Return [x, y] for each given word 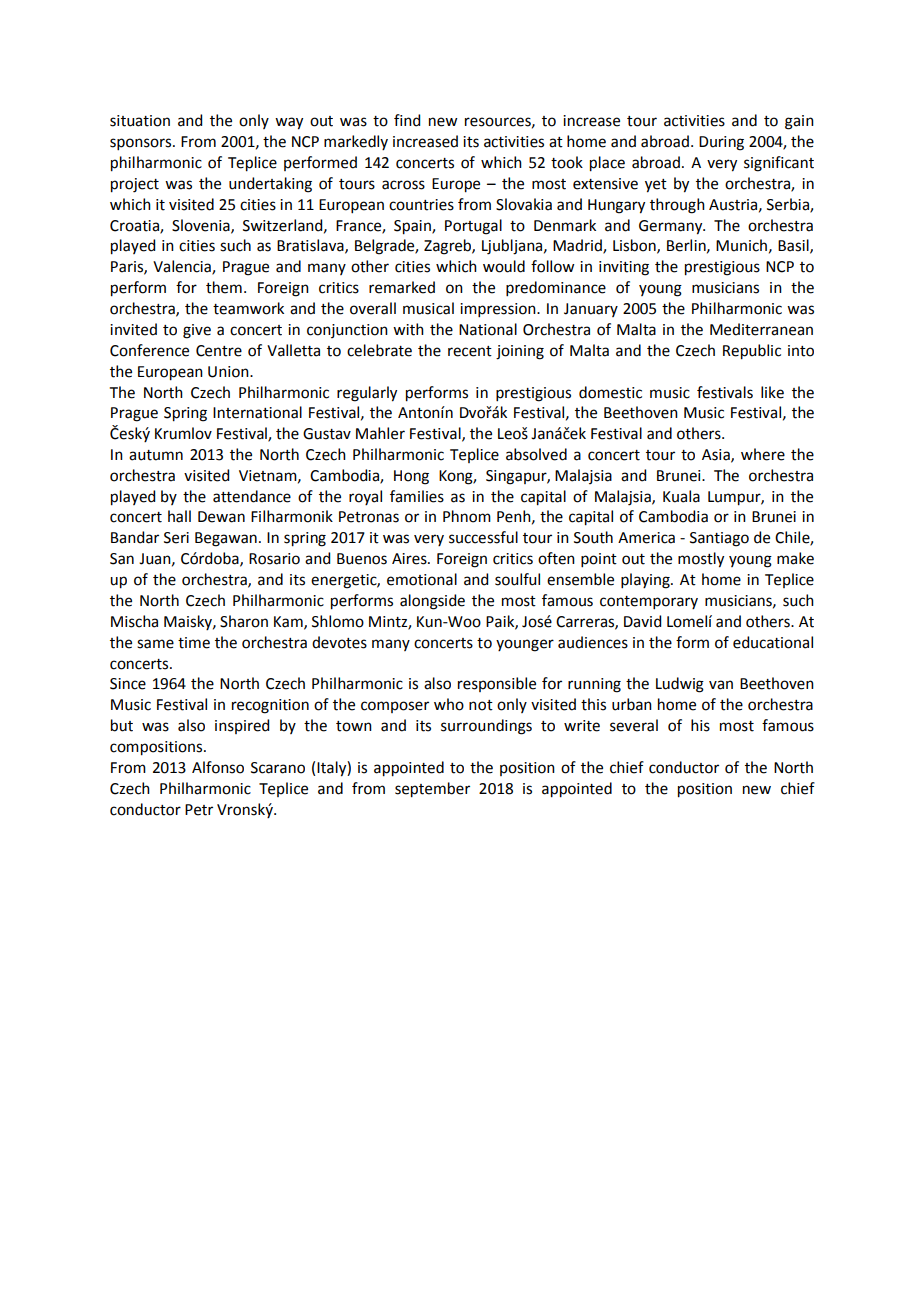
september [432, 790]
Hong [411, 477]
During [721, 143]
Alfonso [218, 767]
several [634, 725]
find [407, 120]
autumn [156, 455]
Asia [717, 455]
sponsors [142, 144]
